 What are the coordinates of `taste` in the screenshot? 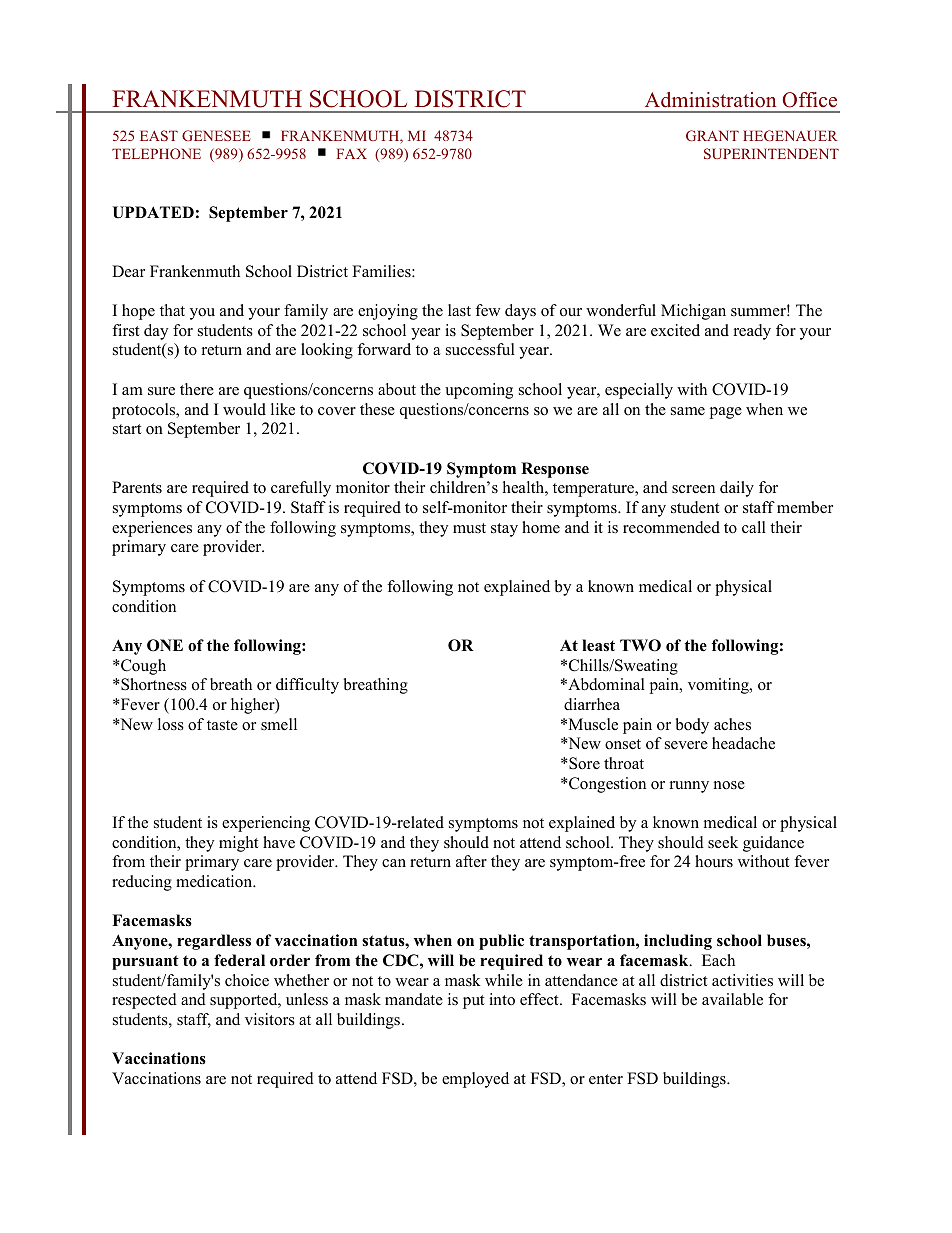 It's located at (222, 725).
